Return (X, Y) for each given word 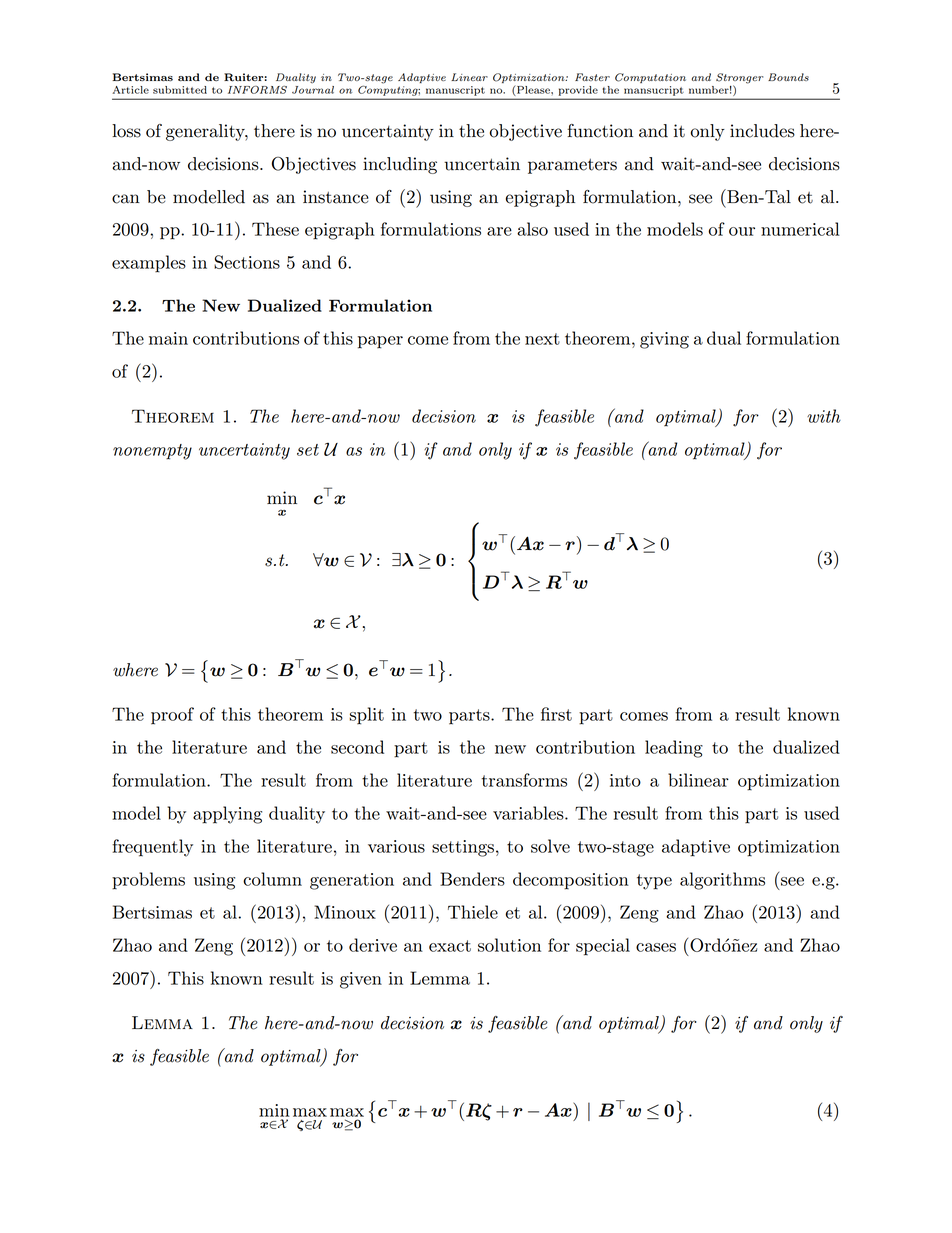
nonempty (152, 452)
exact (450, 946)
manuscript (455, 91)
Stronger (739, 79)
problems (148, 881)
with (824, 416)
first (556, 714)
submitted (180, 90)
